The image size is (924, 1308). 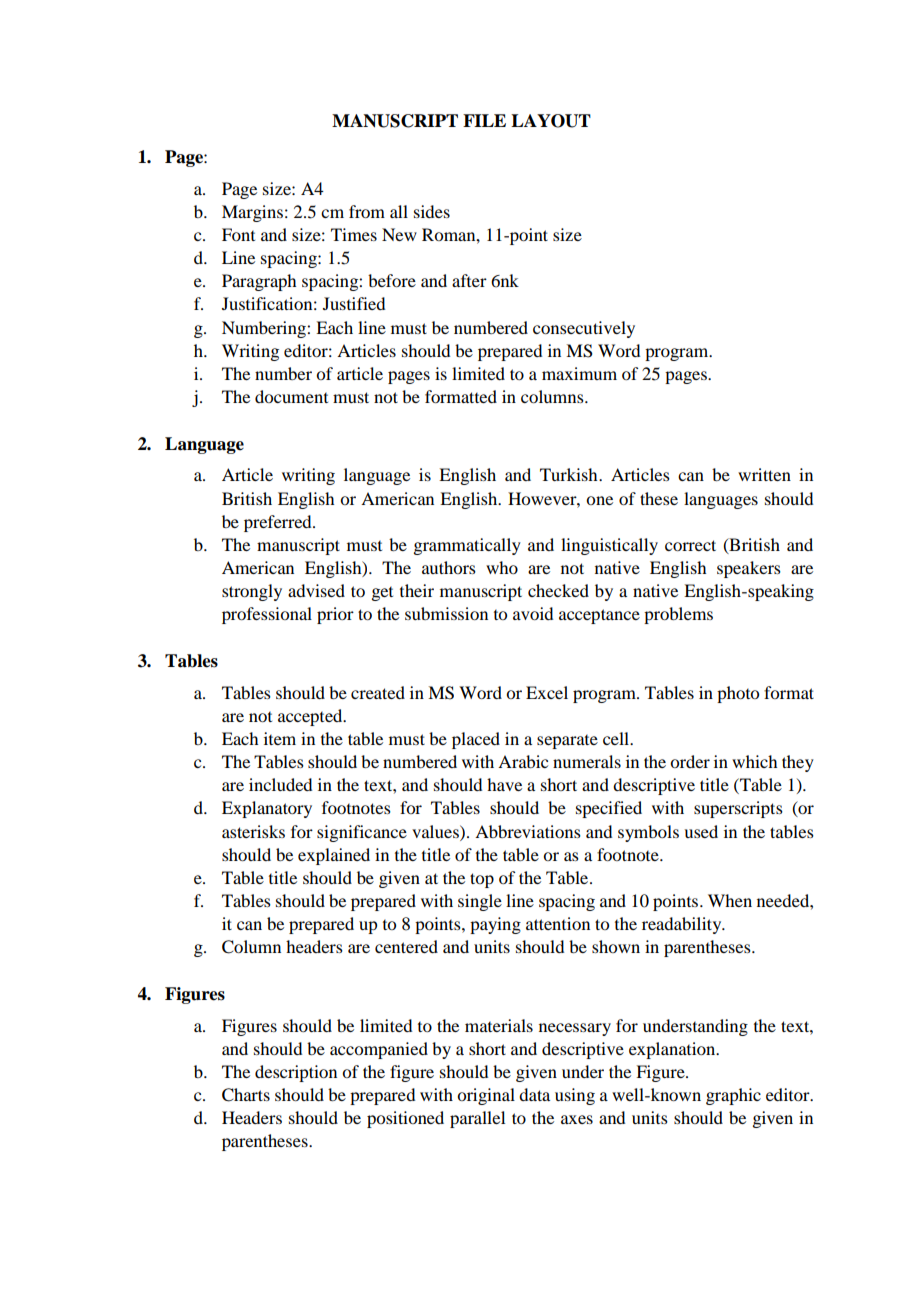 What do you see at coordinates (335, 615) in the page?
I see `prior` at bounding box center [335, 615].
